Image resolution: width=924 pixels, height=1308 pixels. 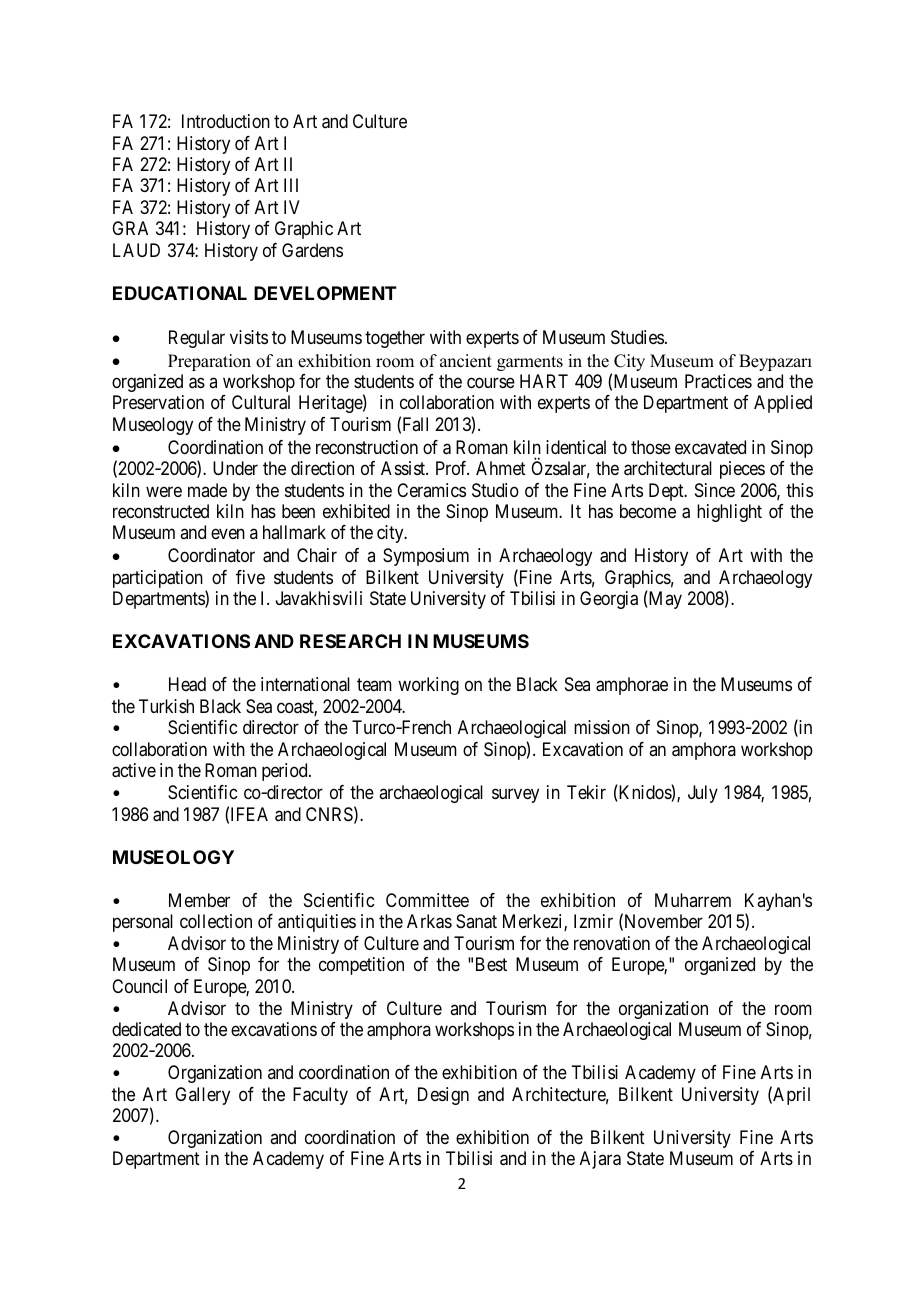 What do you see at coordinates (286, 772) in the screenshot?
I see `period` at bounding box center [286, 772].
